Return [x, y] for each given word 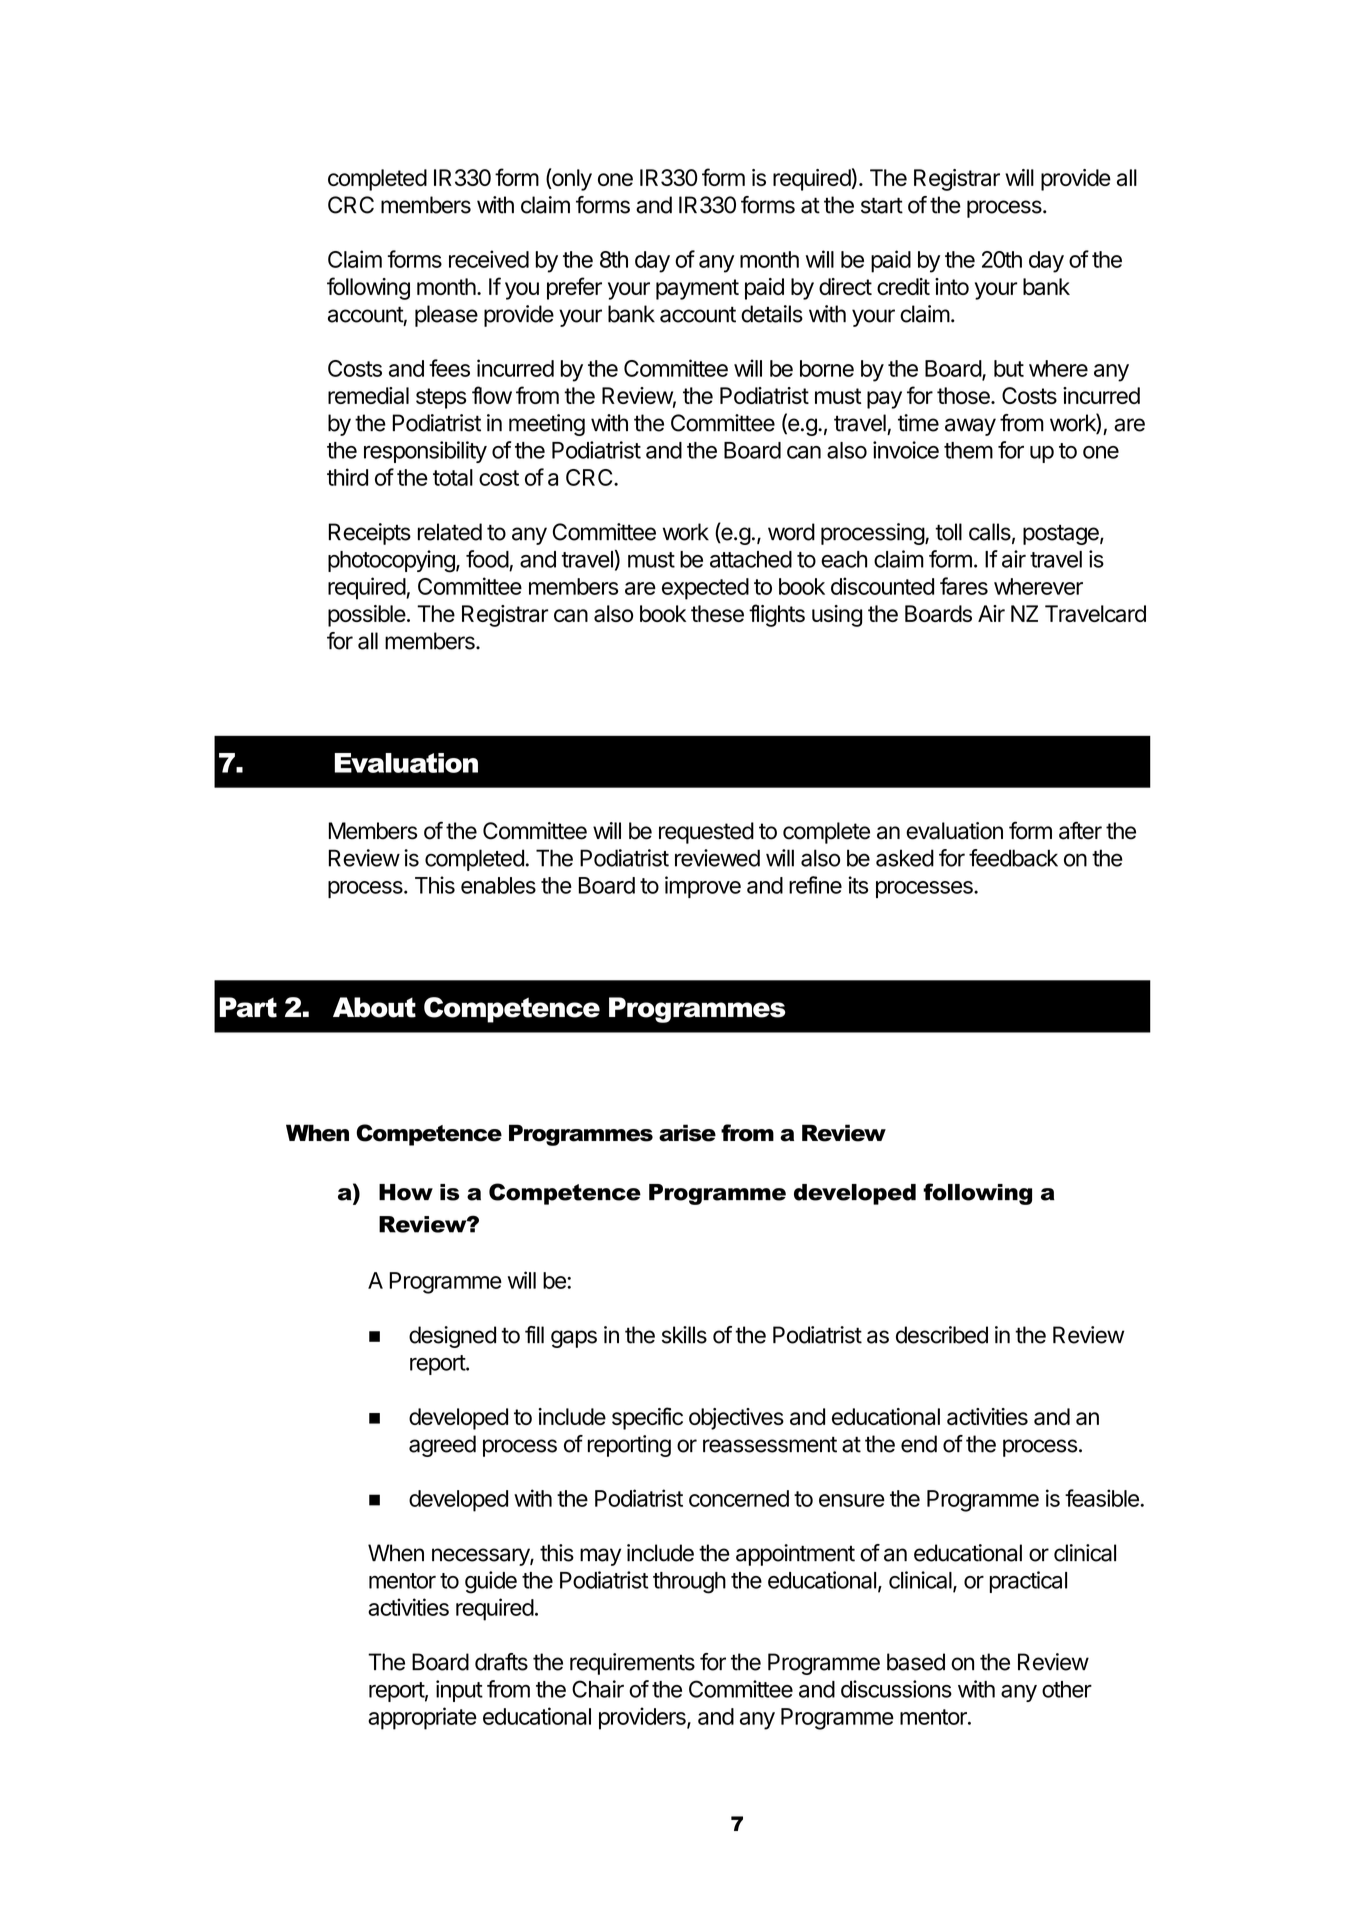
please [446, 316]
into [952, 286]
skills [684, 1335]
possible [367, 616]
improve [703, 887]
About [374, 1007]
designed [452, 1337]
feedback [1013, 858]
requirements [632, 1664]
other [1067, 1689]
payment [697, 289]
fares [964, 586]
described [942, 1335]
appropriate [422, 1718]
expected [705, 589]
